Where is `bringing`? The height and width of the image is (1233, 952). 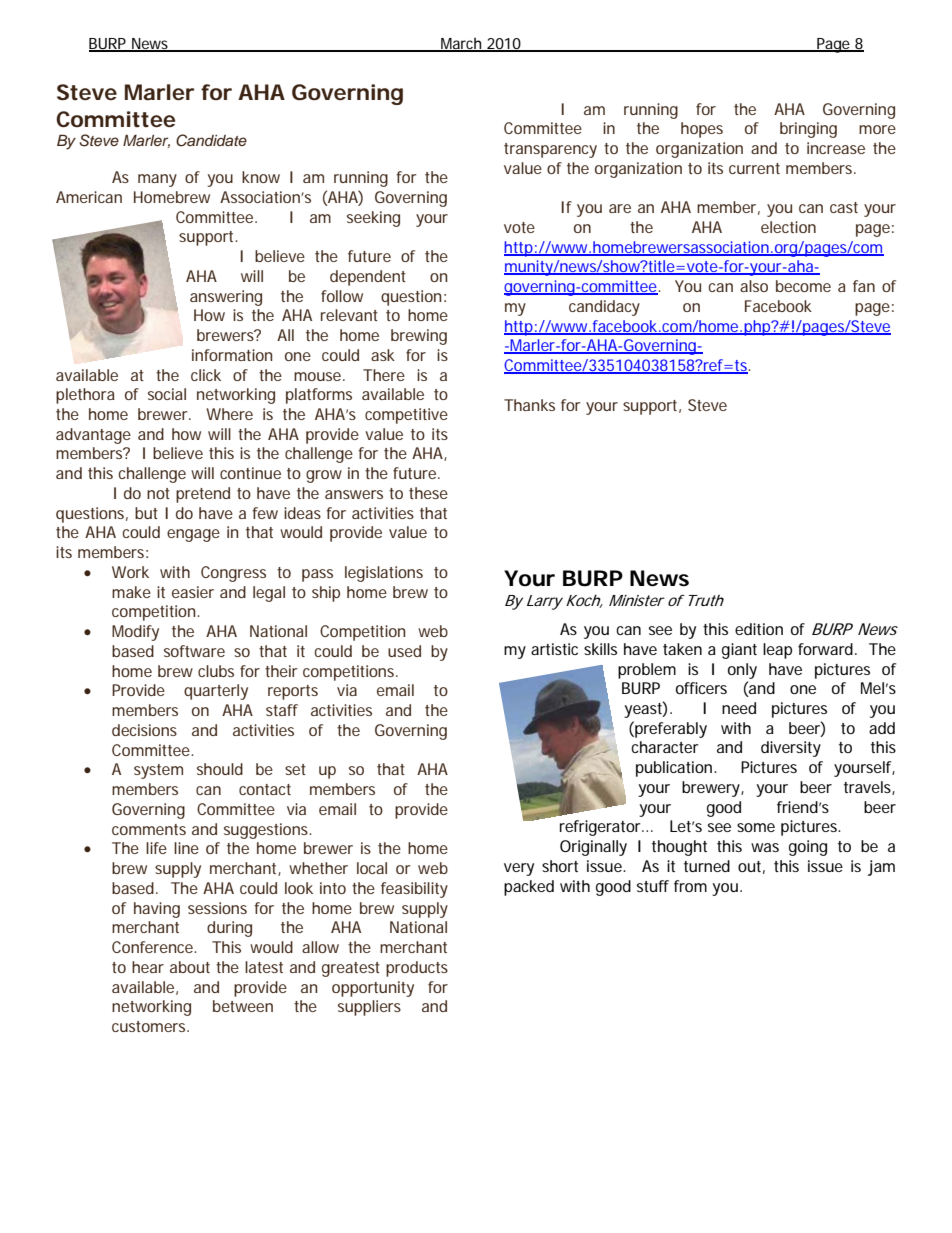
bringing is located at coordinates (808, 130).
